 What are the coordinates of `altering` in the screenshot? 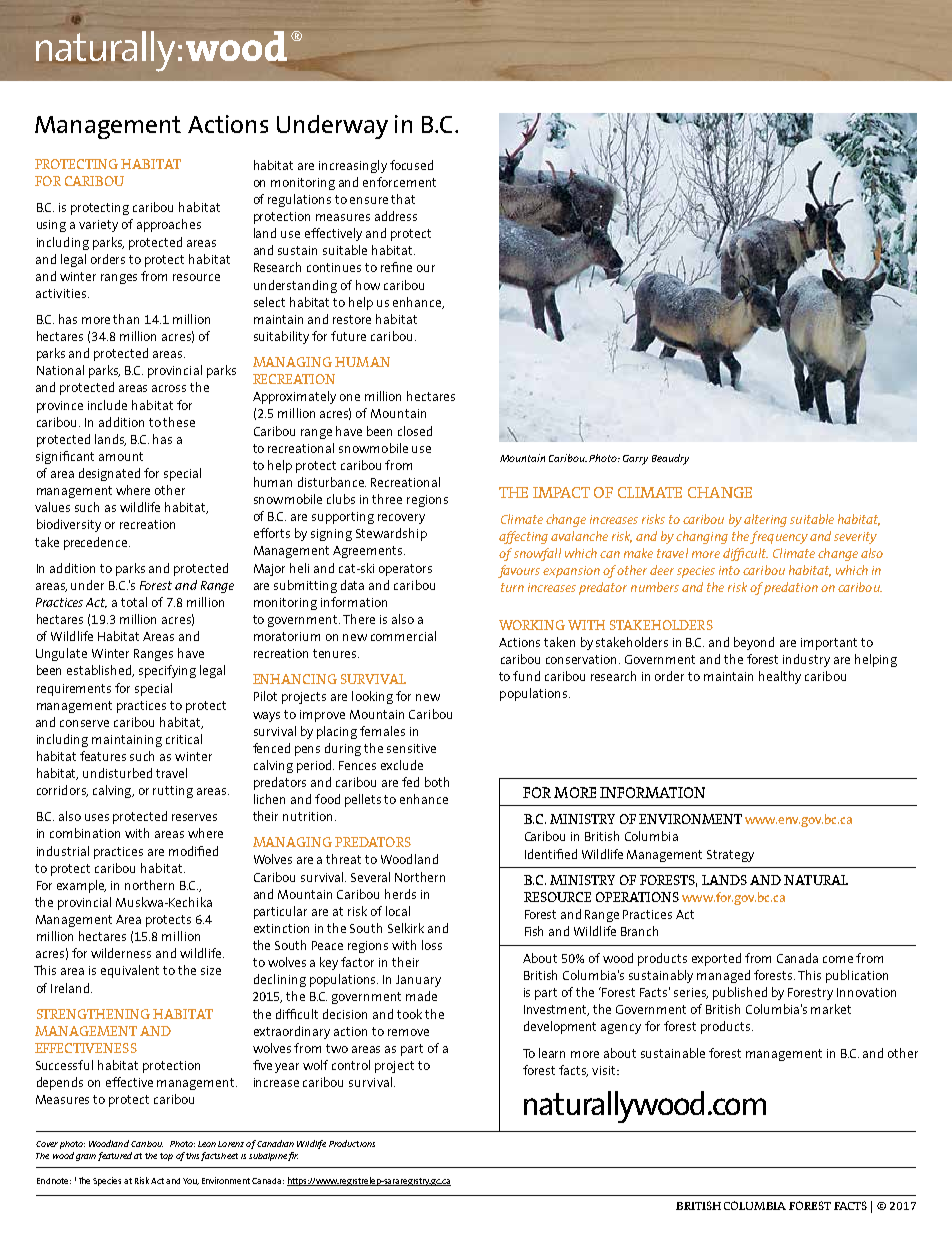 It's located at (765, 520).
